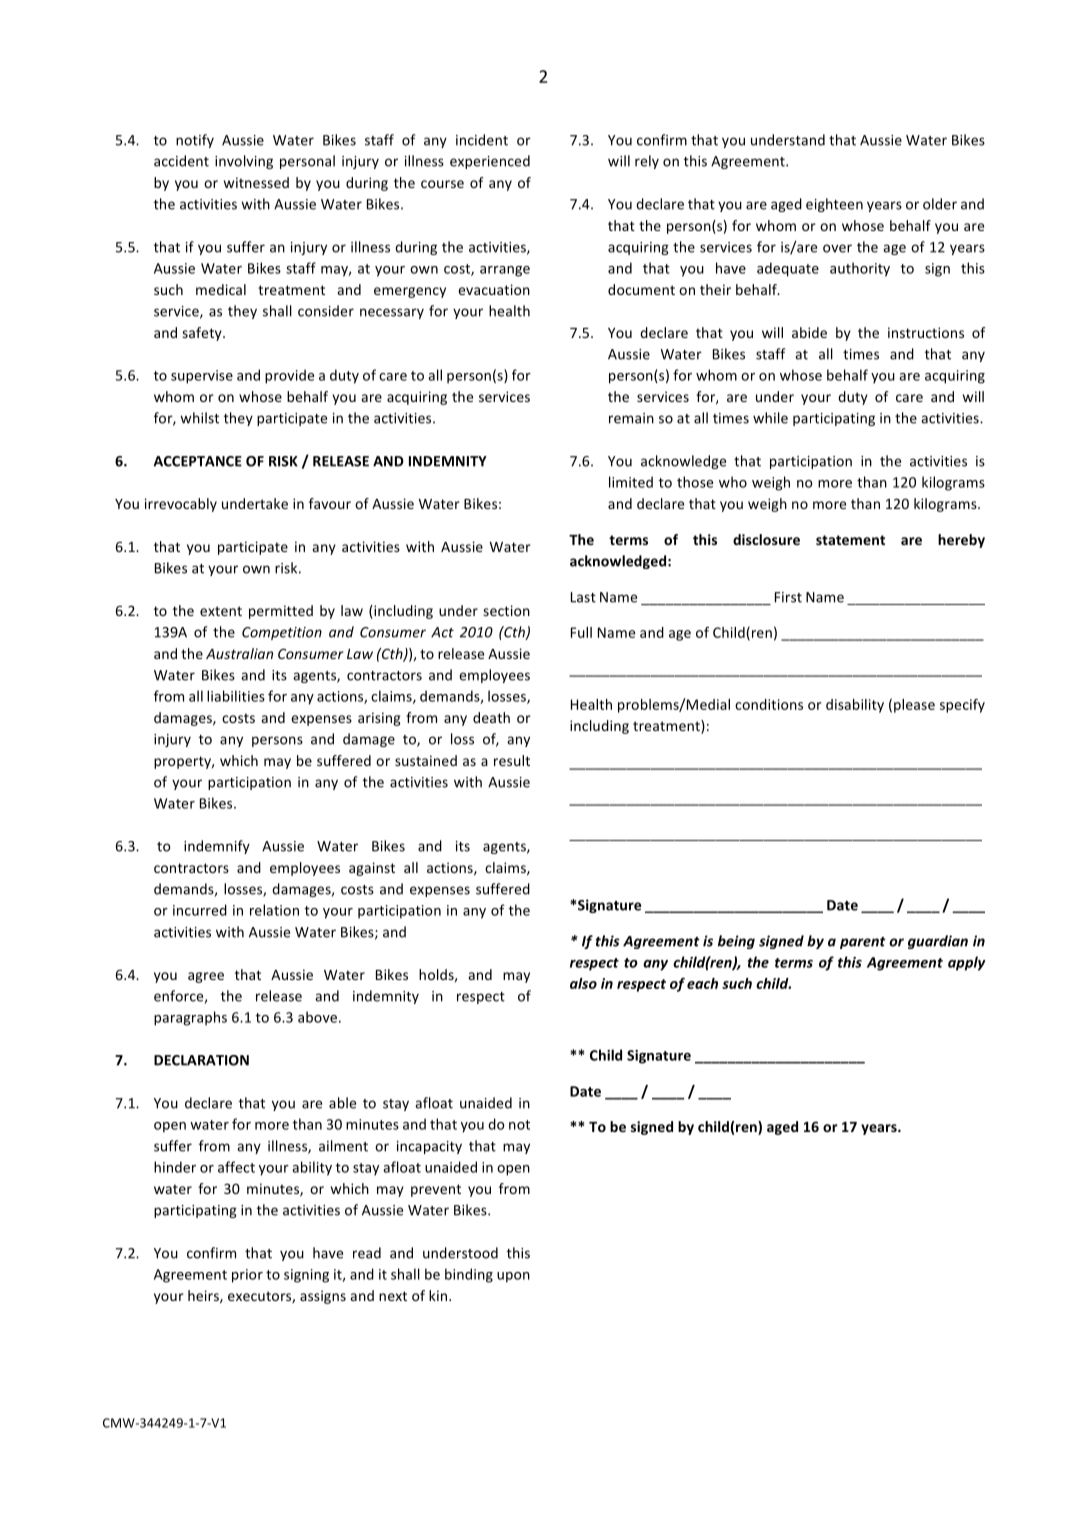  What do you see at coordinates (647, 162) in the screenshot?
I see `rely` at bounding box center [647, 162].
